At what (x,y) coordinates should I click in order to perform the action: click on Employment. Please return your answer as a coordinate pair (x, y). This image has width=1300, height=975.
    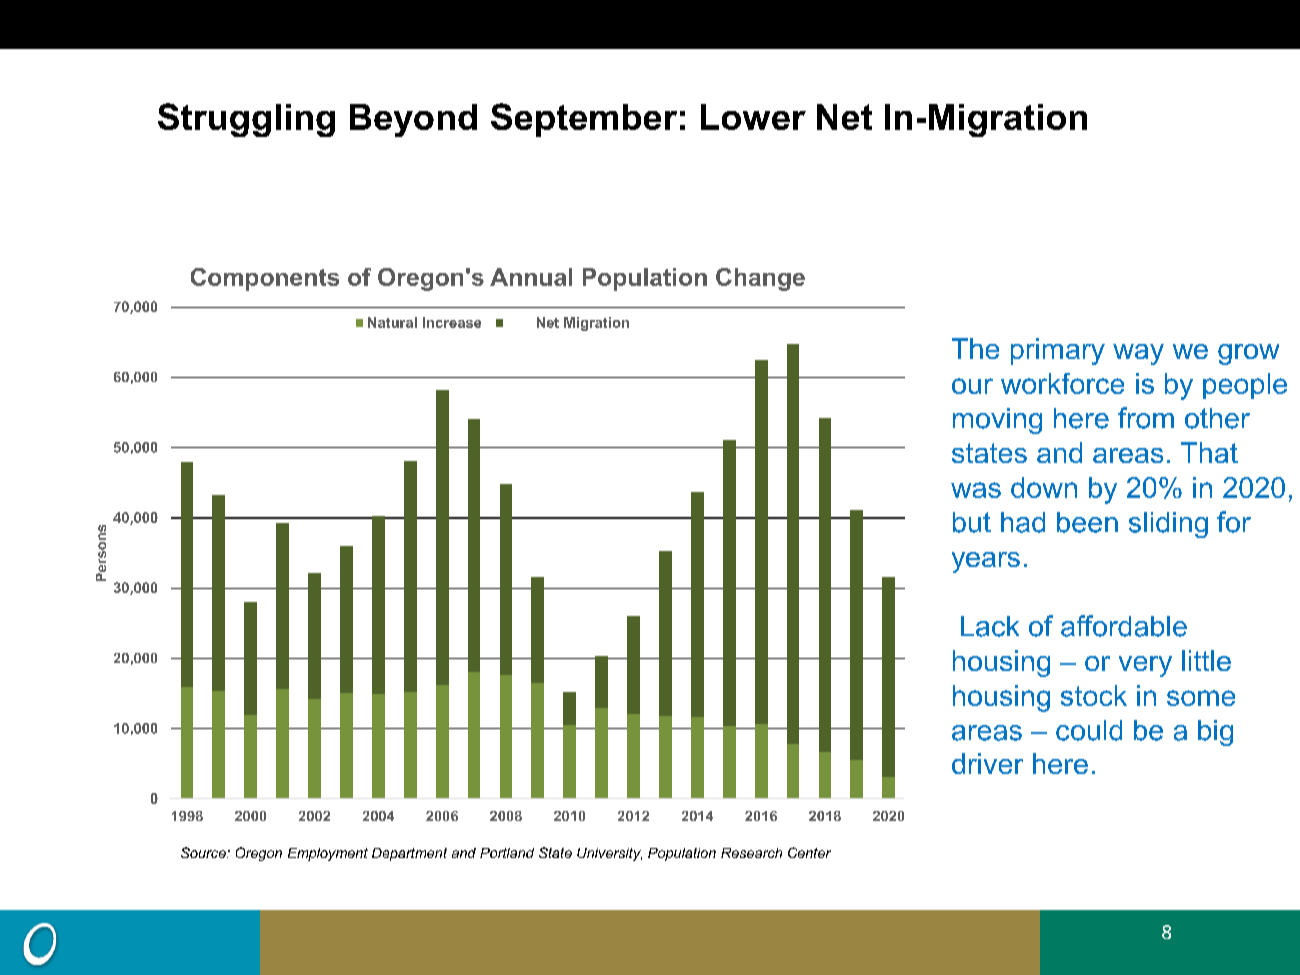
    Looking at the image, I should click on (328, 854).
